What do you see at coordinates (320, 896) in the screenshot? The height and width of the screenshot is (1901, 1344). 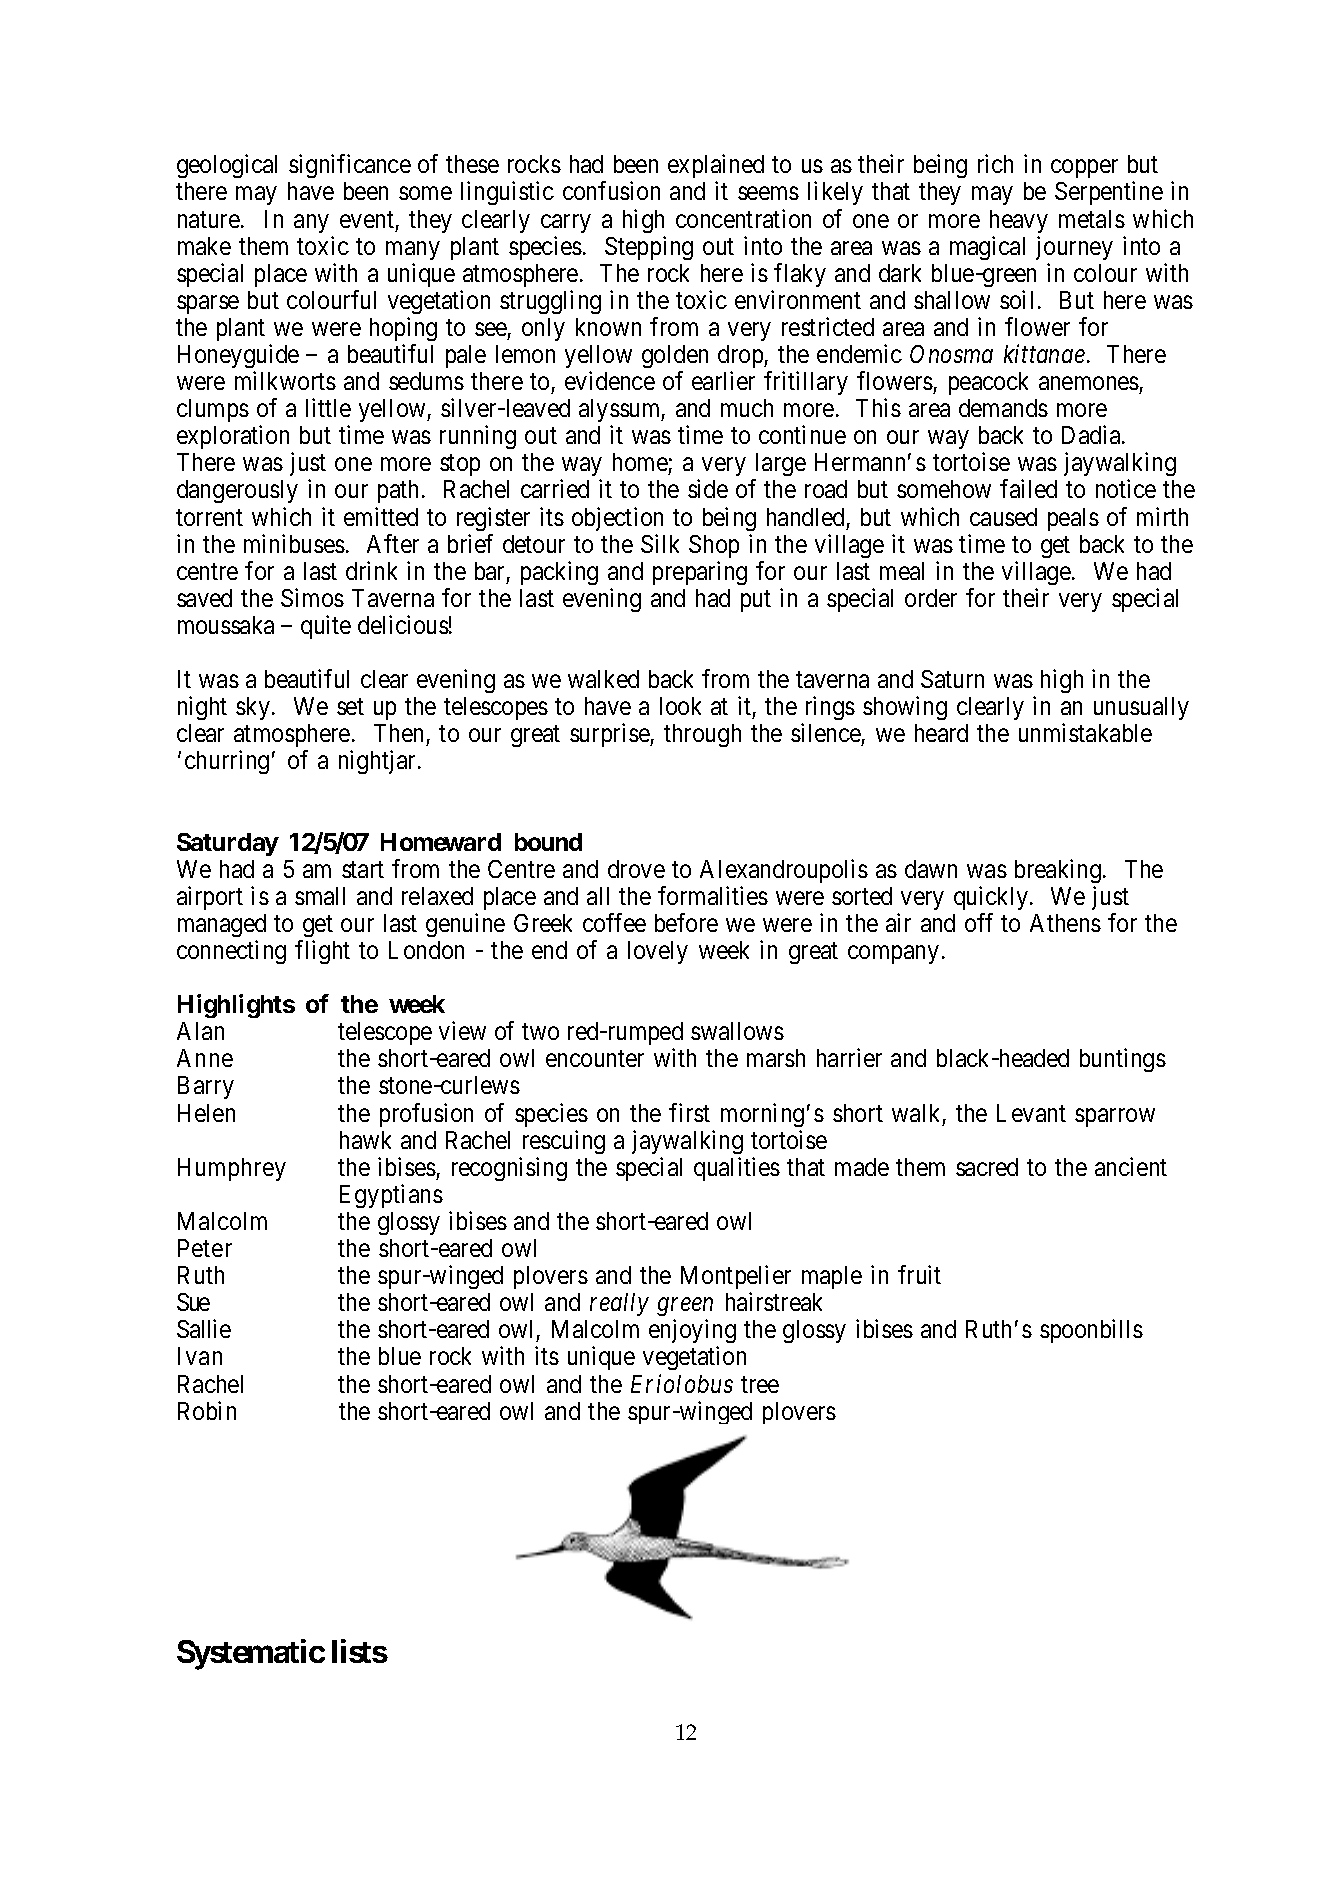 I see `small` at bounding box center [320, 896].
